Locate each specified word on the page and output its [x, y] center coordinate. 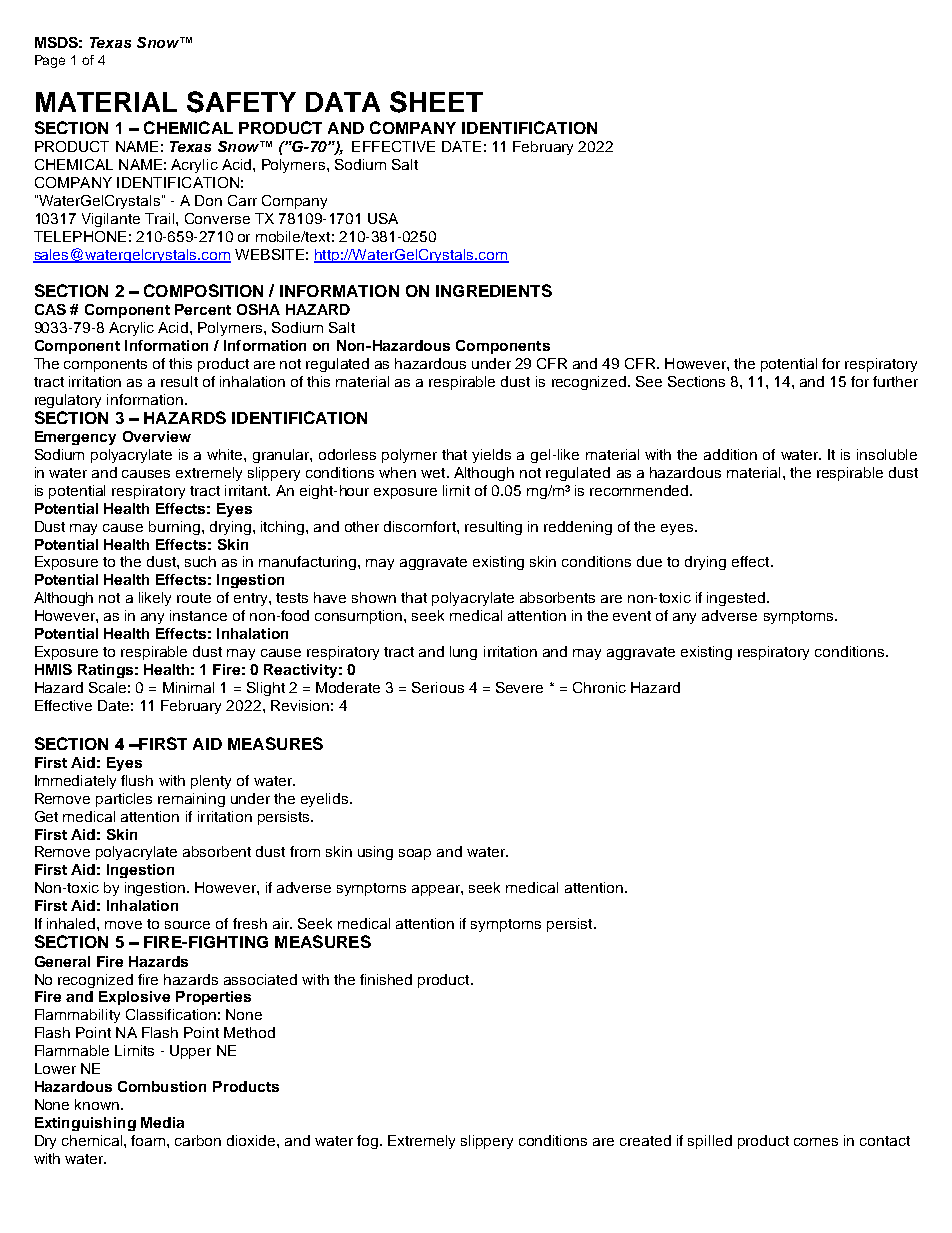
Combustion [162, 1086]
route [194, 598]
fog [369, 1142]
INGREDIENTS [494, 290]
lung [463, 653]
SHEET [436, 102]
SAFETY [241, 102]
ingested [736, 599]
